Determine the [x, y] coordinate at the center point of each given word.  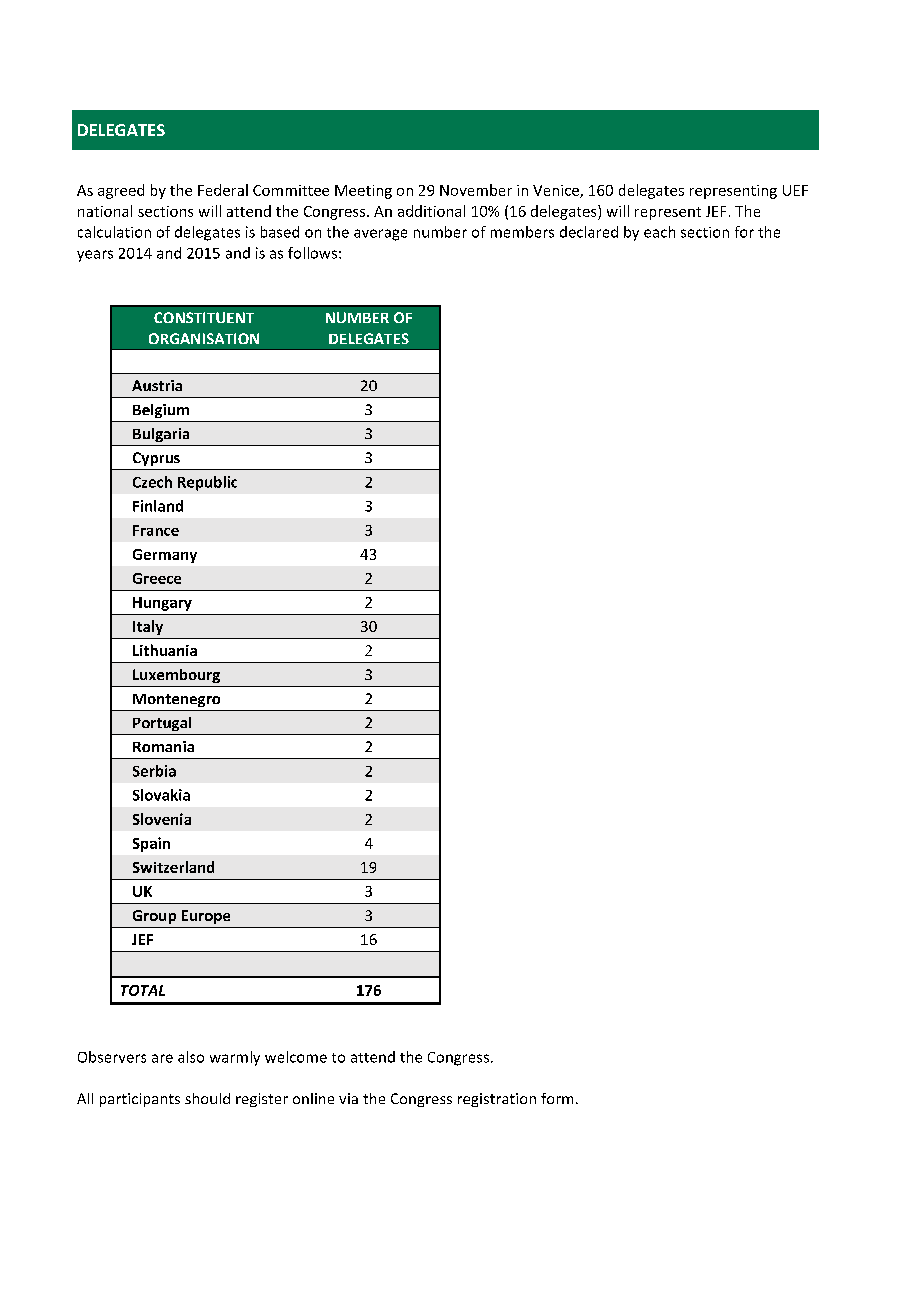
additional [431, 211]
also [191, 1057]
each [659, 232]
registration [497, 1100]
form [557, 1098]
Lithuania [165, 650]
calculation [114, 232]
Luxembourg [176, 676]
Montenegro [176, 700]
